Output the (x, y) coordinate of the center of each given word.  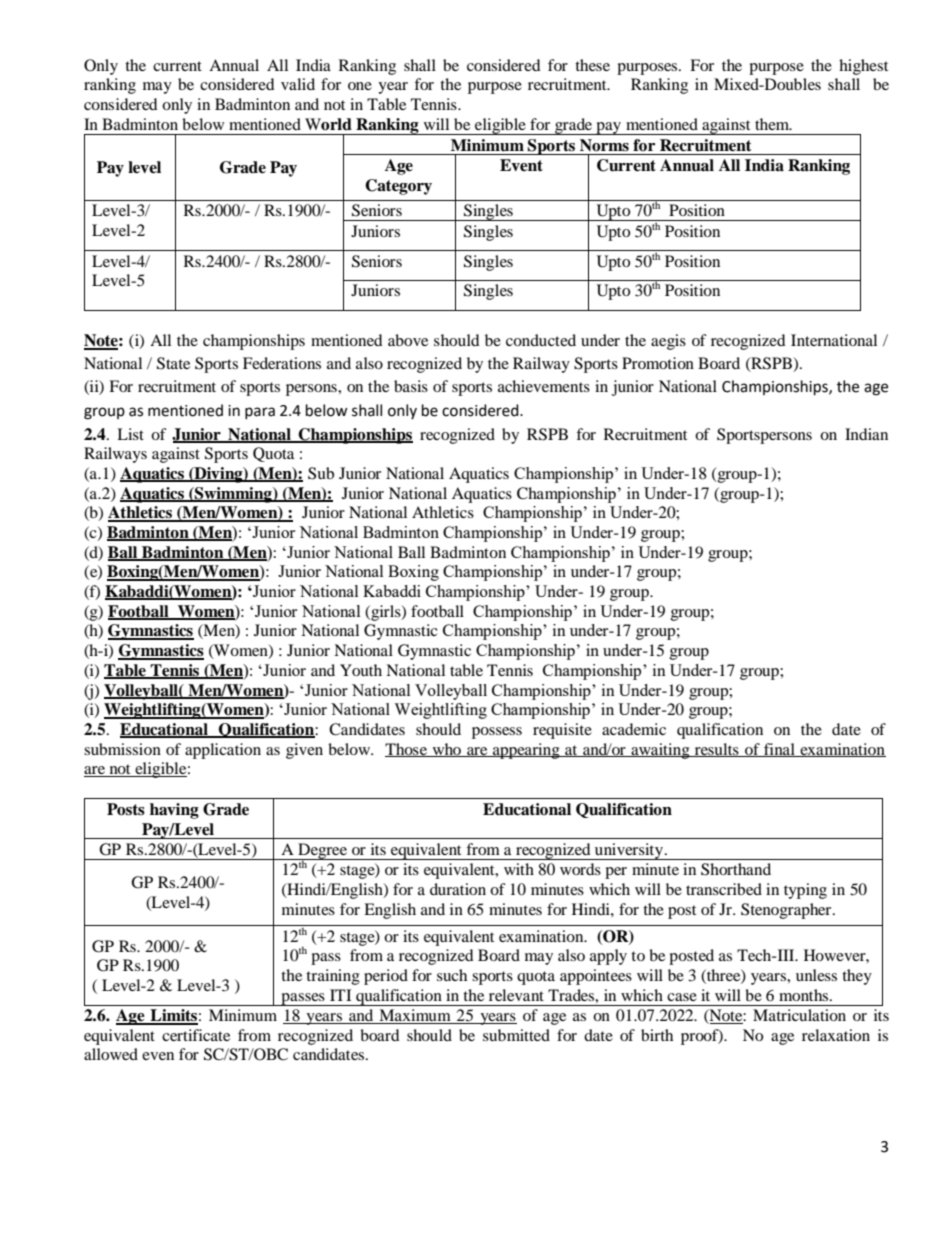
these (592, 65)
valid (298, 84)
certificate (196, 1035)
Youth (361, 670)
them (773, 124)
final (779, 750)
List (130, 434)
